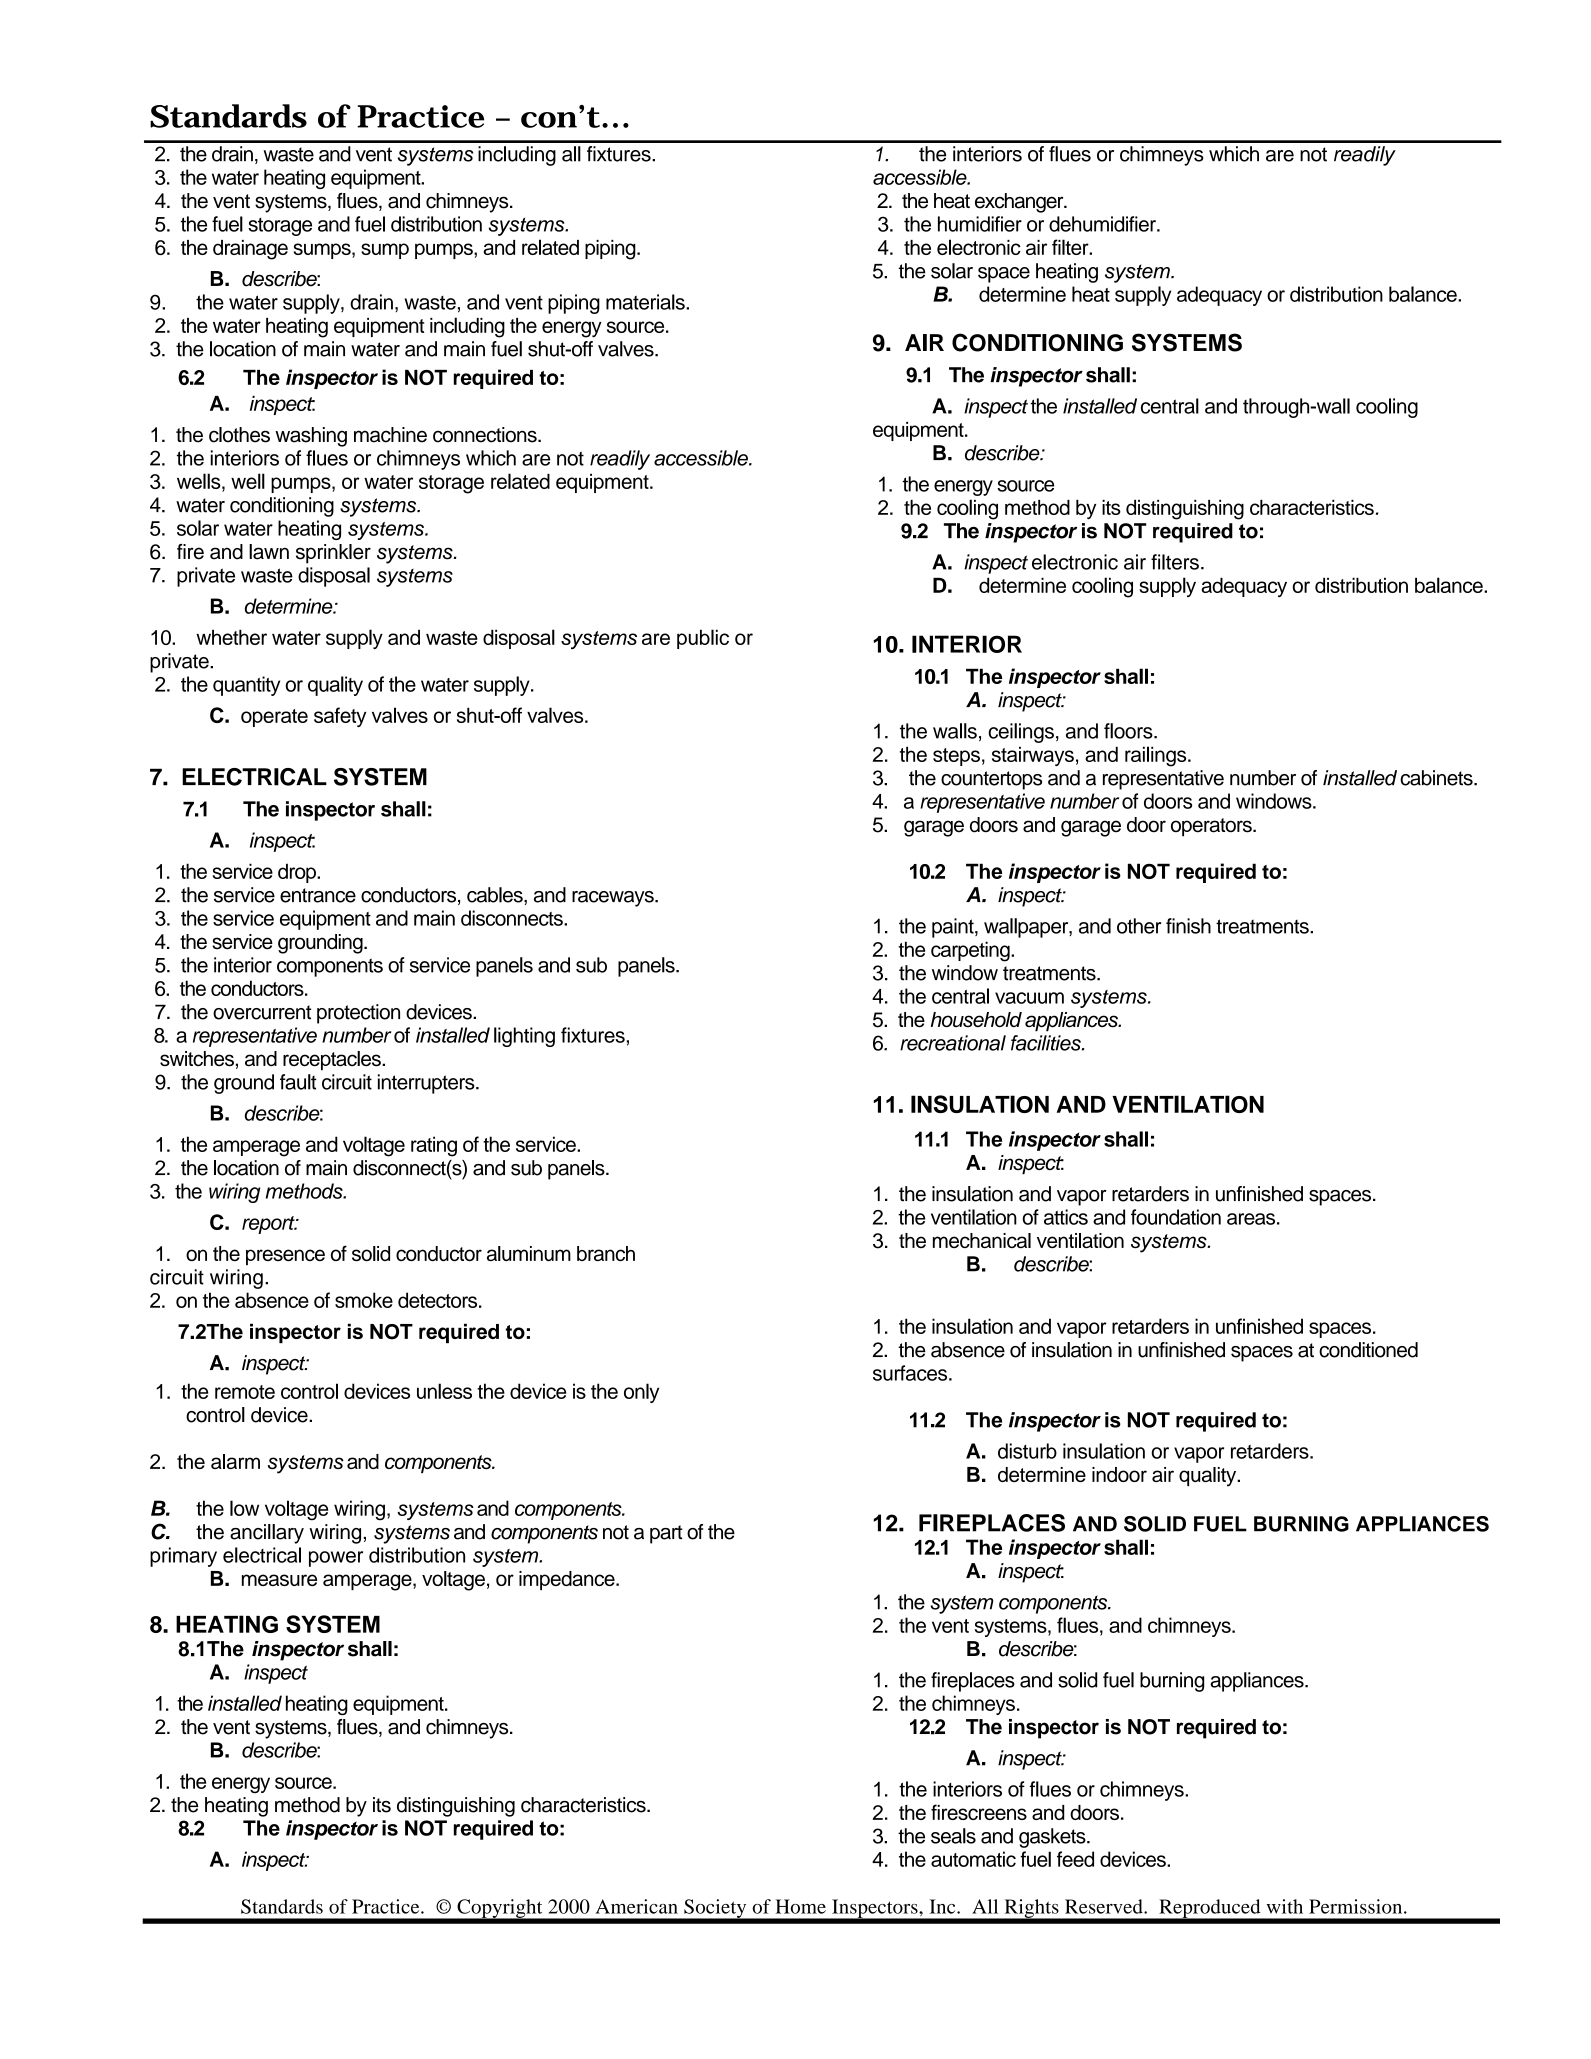 The height and width of the screenshot is (2059, 1591). Describe the element at coordinates (703, 639) in the screenshot. I see `public` at that location.
